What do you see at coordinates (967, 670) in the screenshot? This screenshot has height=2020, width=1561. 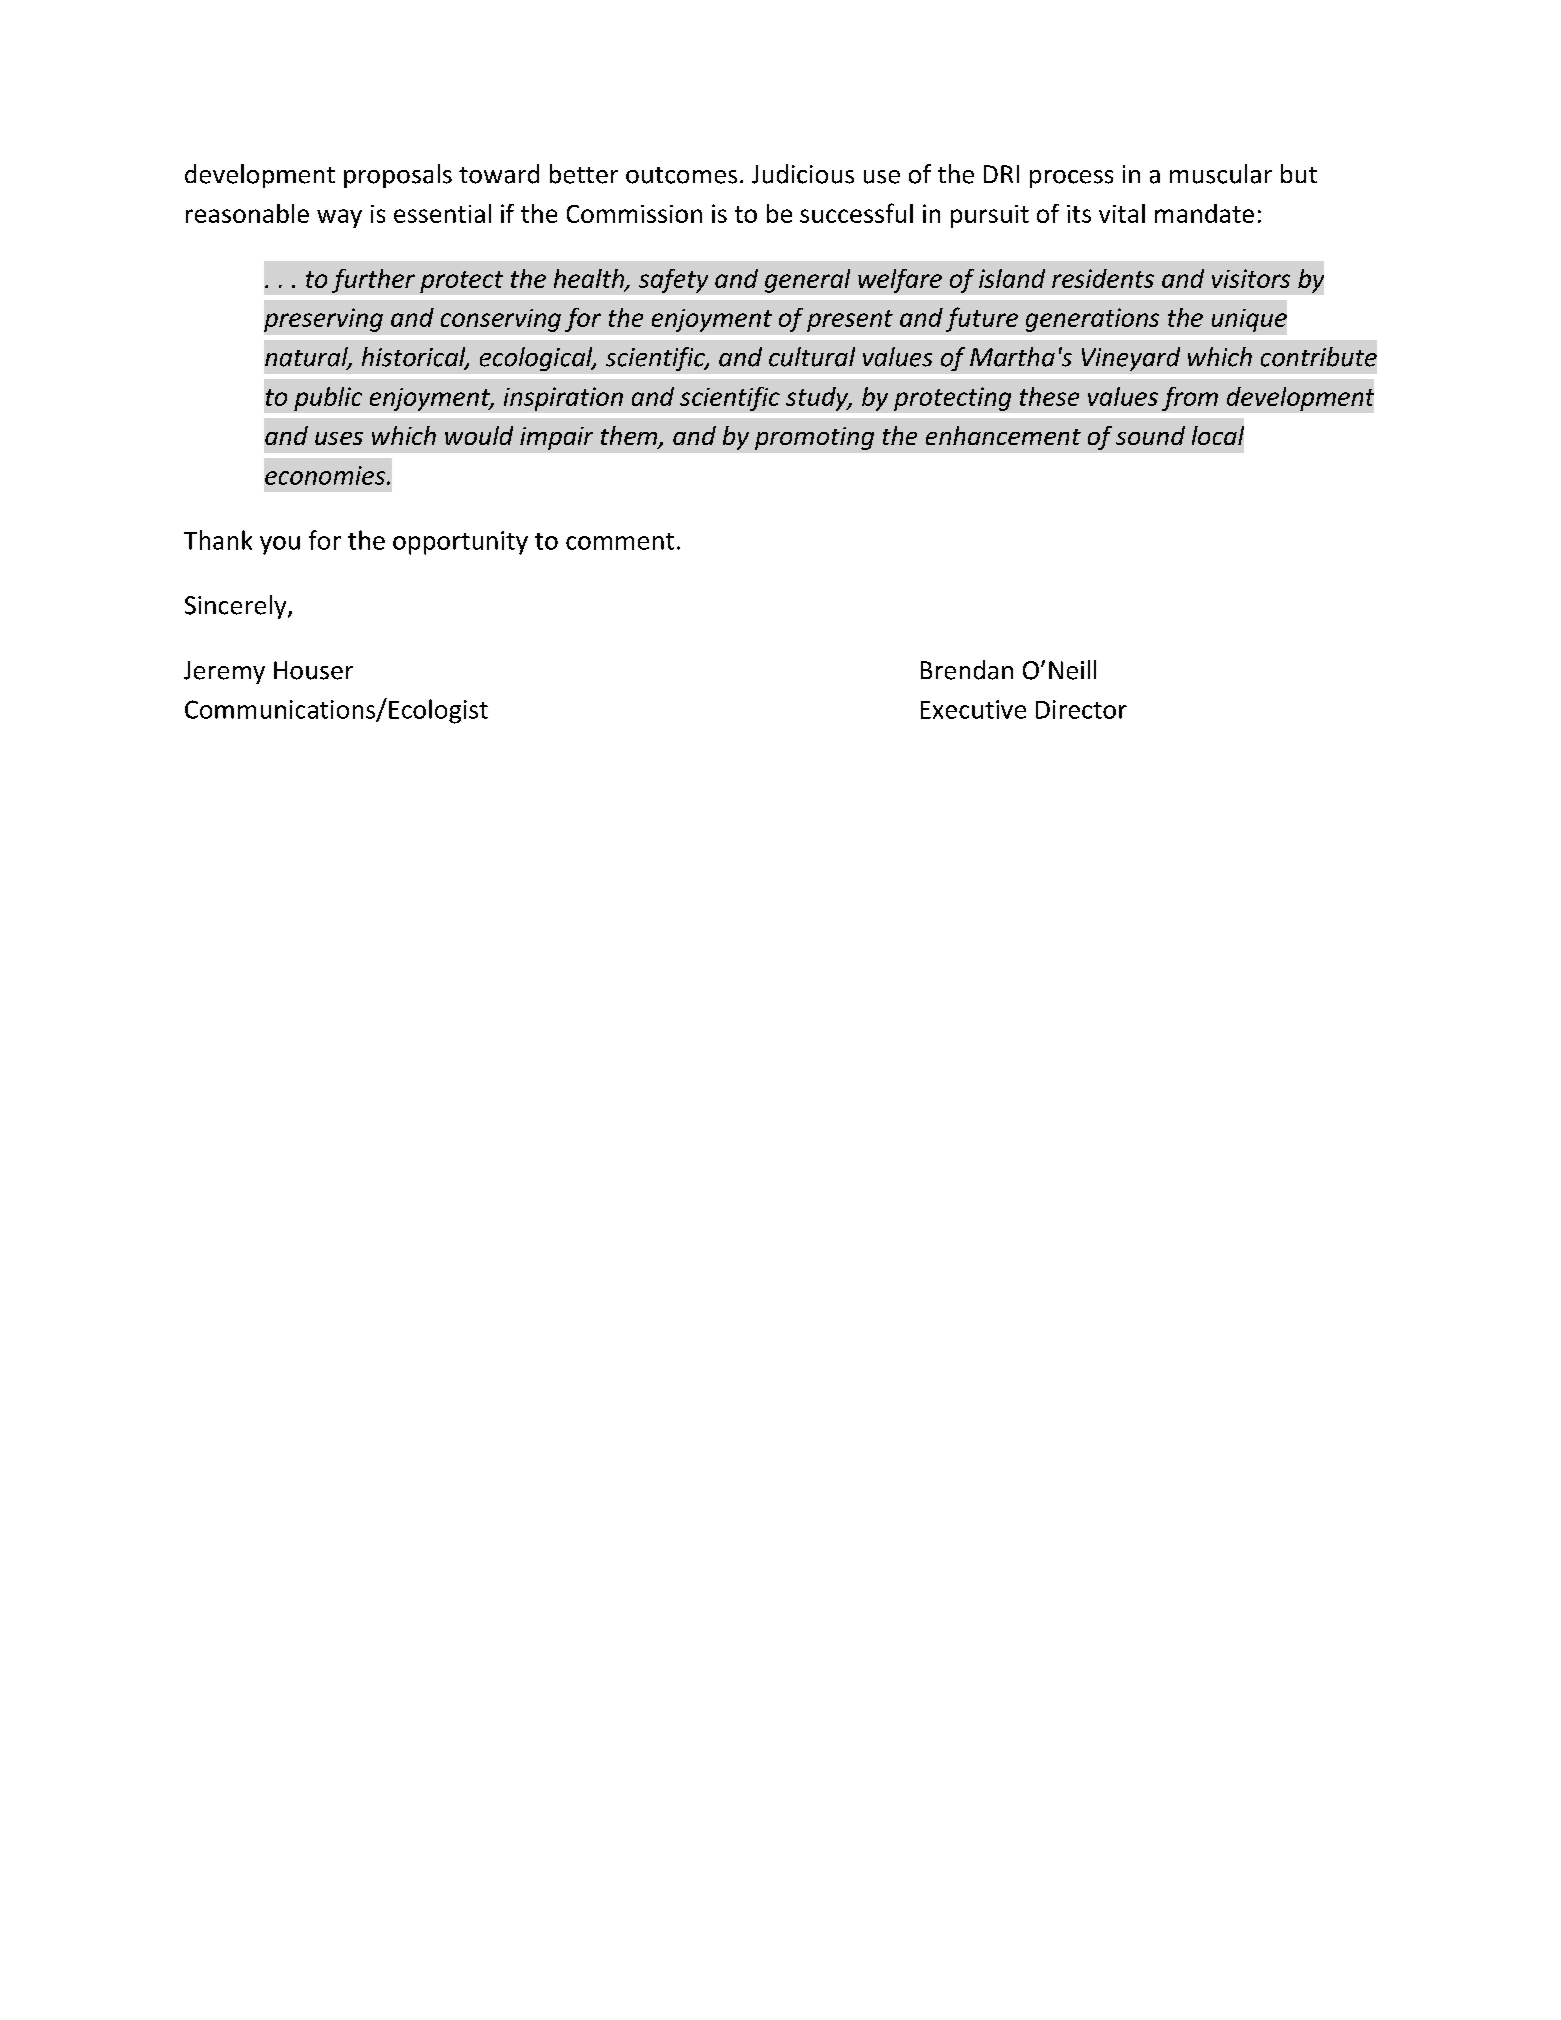 I see `Brendan` at bounding box center [967, 670].
